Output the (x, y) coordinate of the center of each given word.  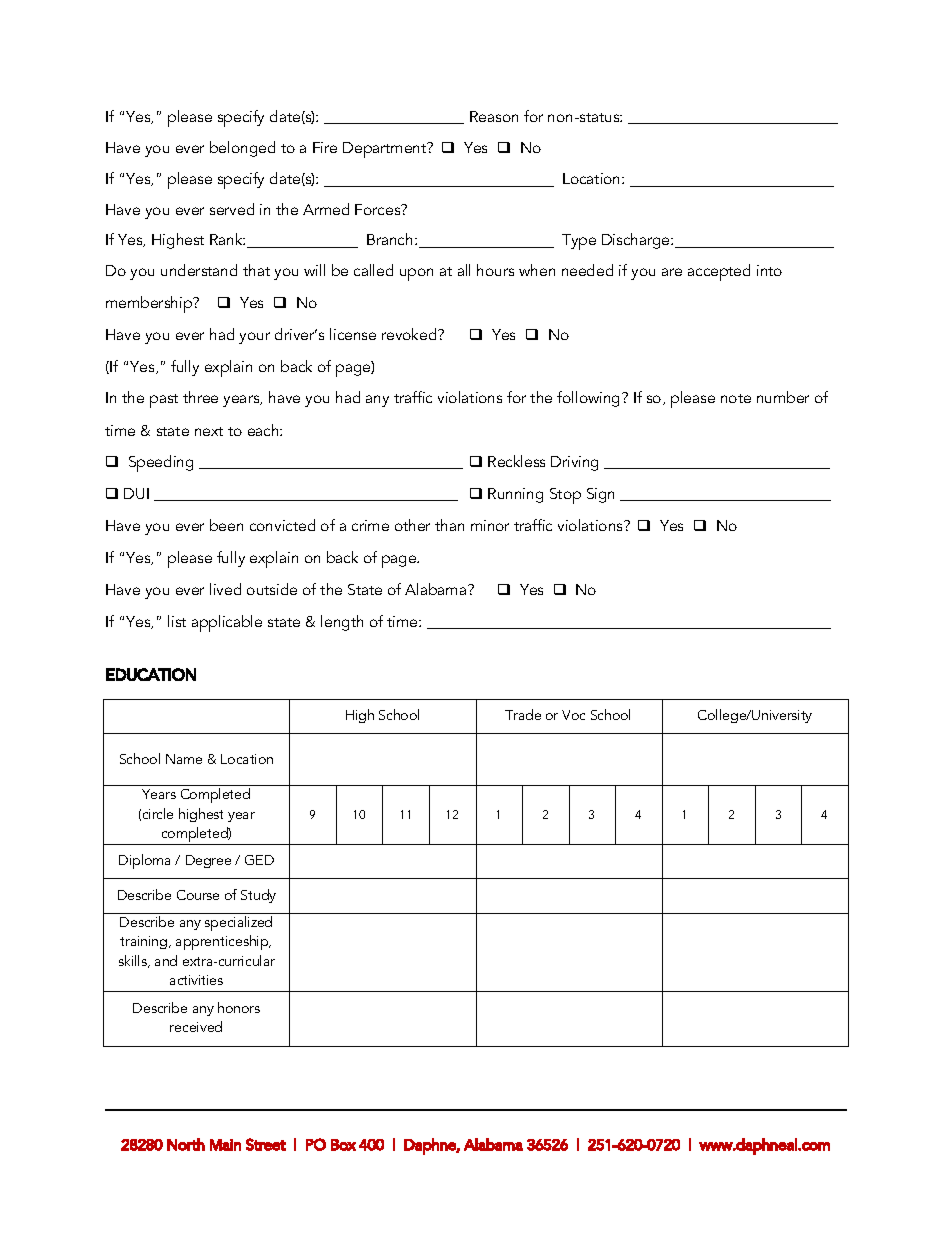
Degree (208, 861)
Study (258, 896)
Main (225, 1145)
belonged (242, 149)
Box (343, 1145)
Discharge (637, 241)
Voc (573, 715)
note (736, 398)
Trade (523, 714)
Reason (494, 116)
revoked (410, 334)
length (342, 623)
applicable (227, 623)
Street (266, 1144)
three (200, 397)
